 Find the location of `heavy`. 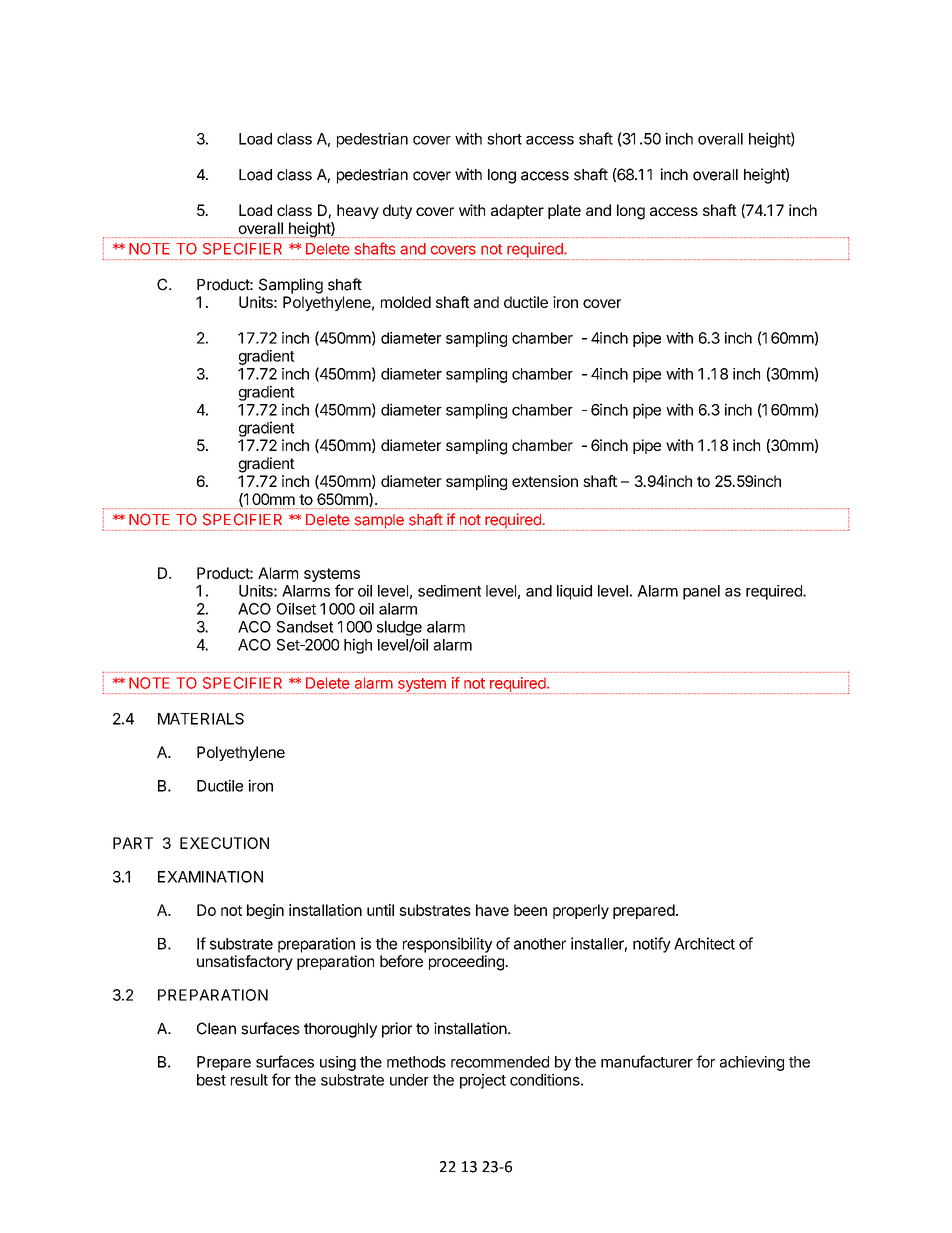

heavy is located at coordinates (358, 211).
